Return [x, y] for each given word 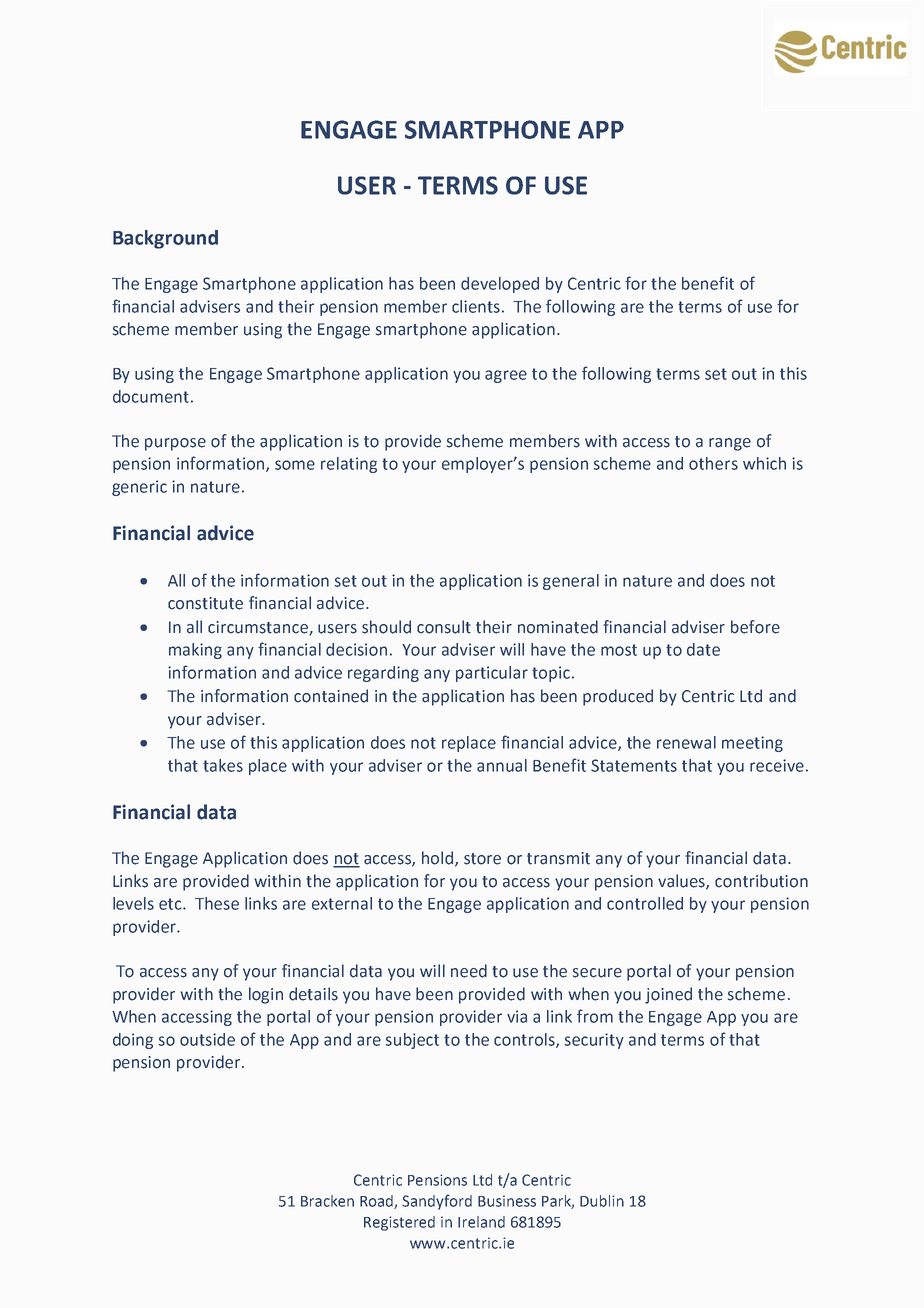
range [730, 444]
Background [165, 239]
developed [500, 285]
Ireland [481, 1222]
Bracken [327, 1201]
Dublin [602, 1201]
